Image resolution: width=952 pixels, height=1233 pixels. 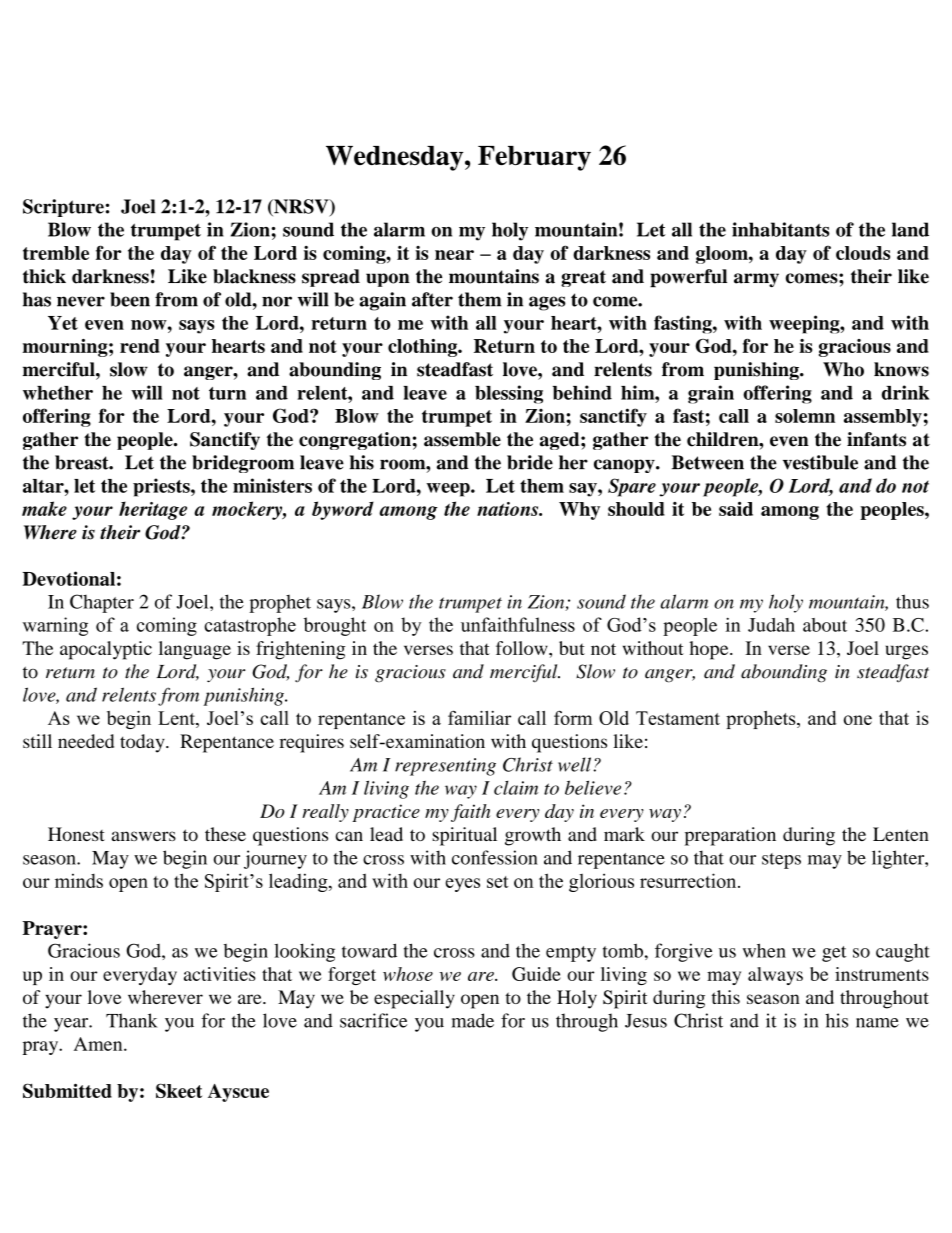 What do you see at coordinates (63, 208) in the screenshot?
I see `Scripture` at bounding box center [63, 208].
